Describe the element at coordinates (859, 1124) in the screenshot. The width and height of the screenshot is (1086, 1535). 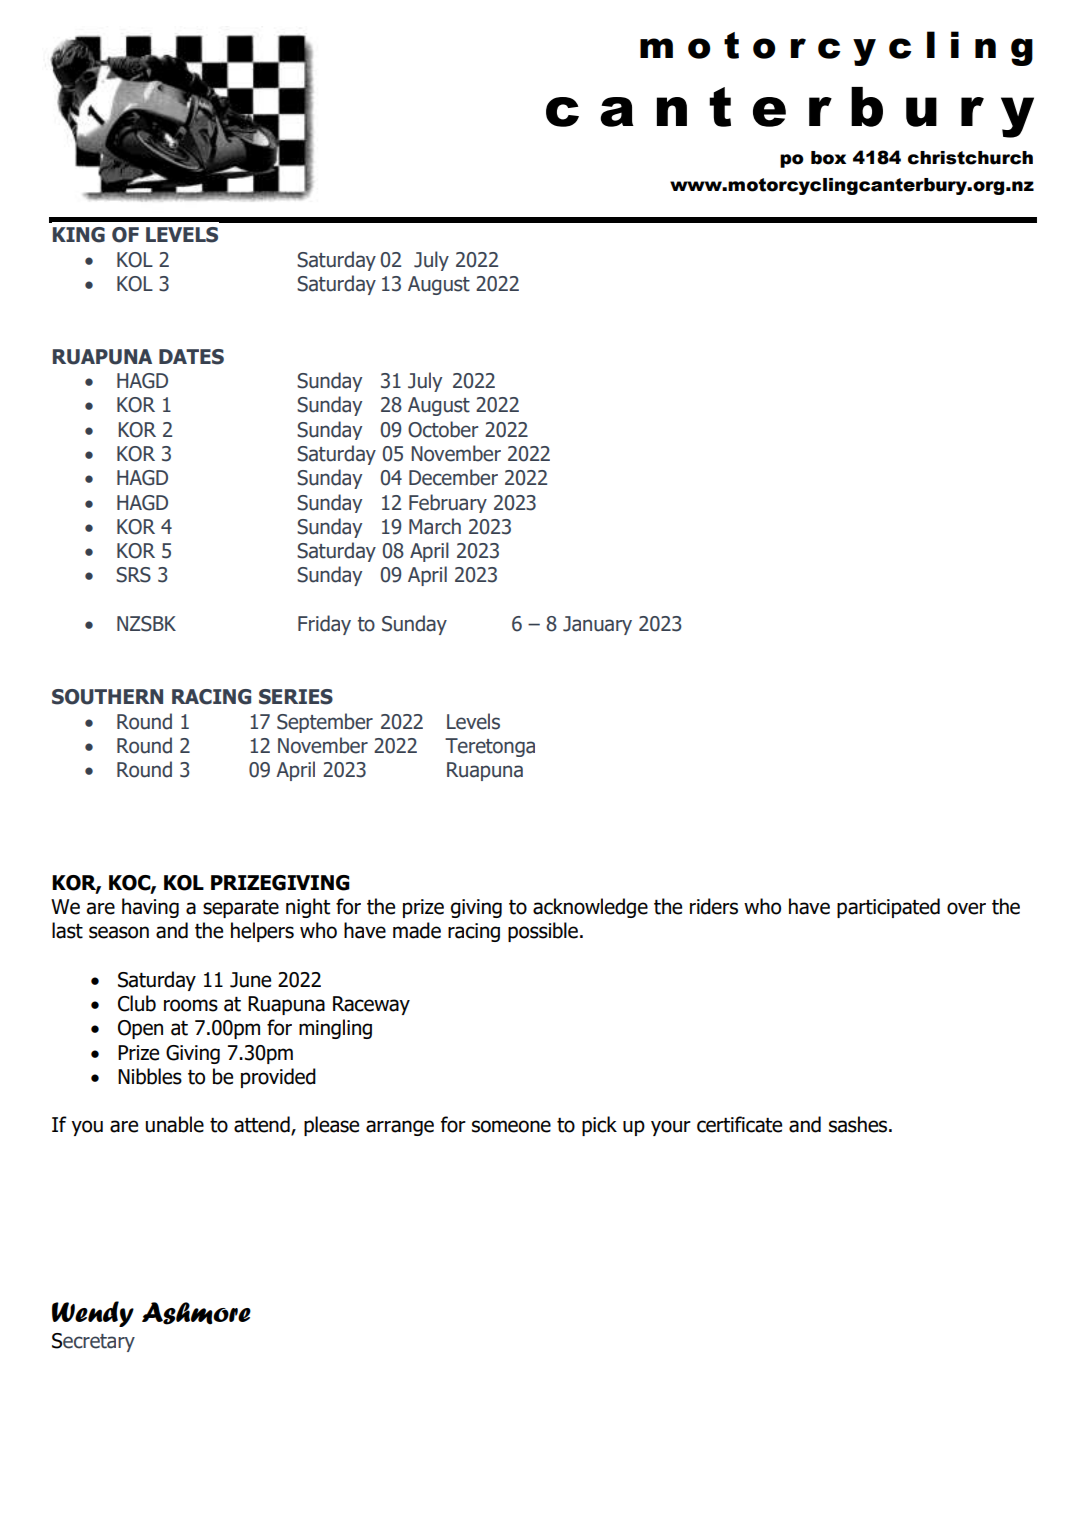
I see `sashes` at that location.
